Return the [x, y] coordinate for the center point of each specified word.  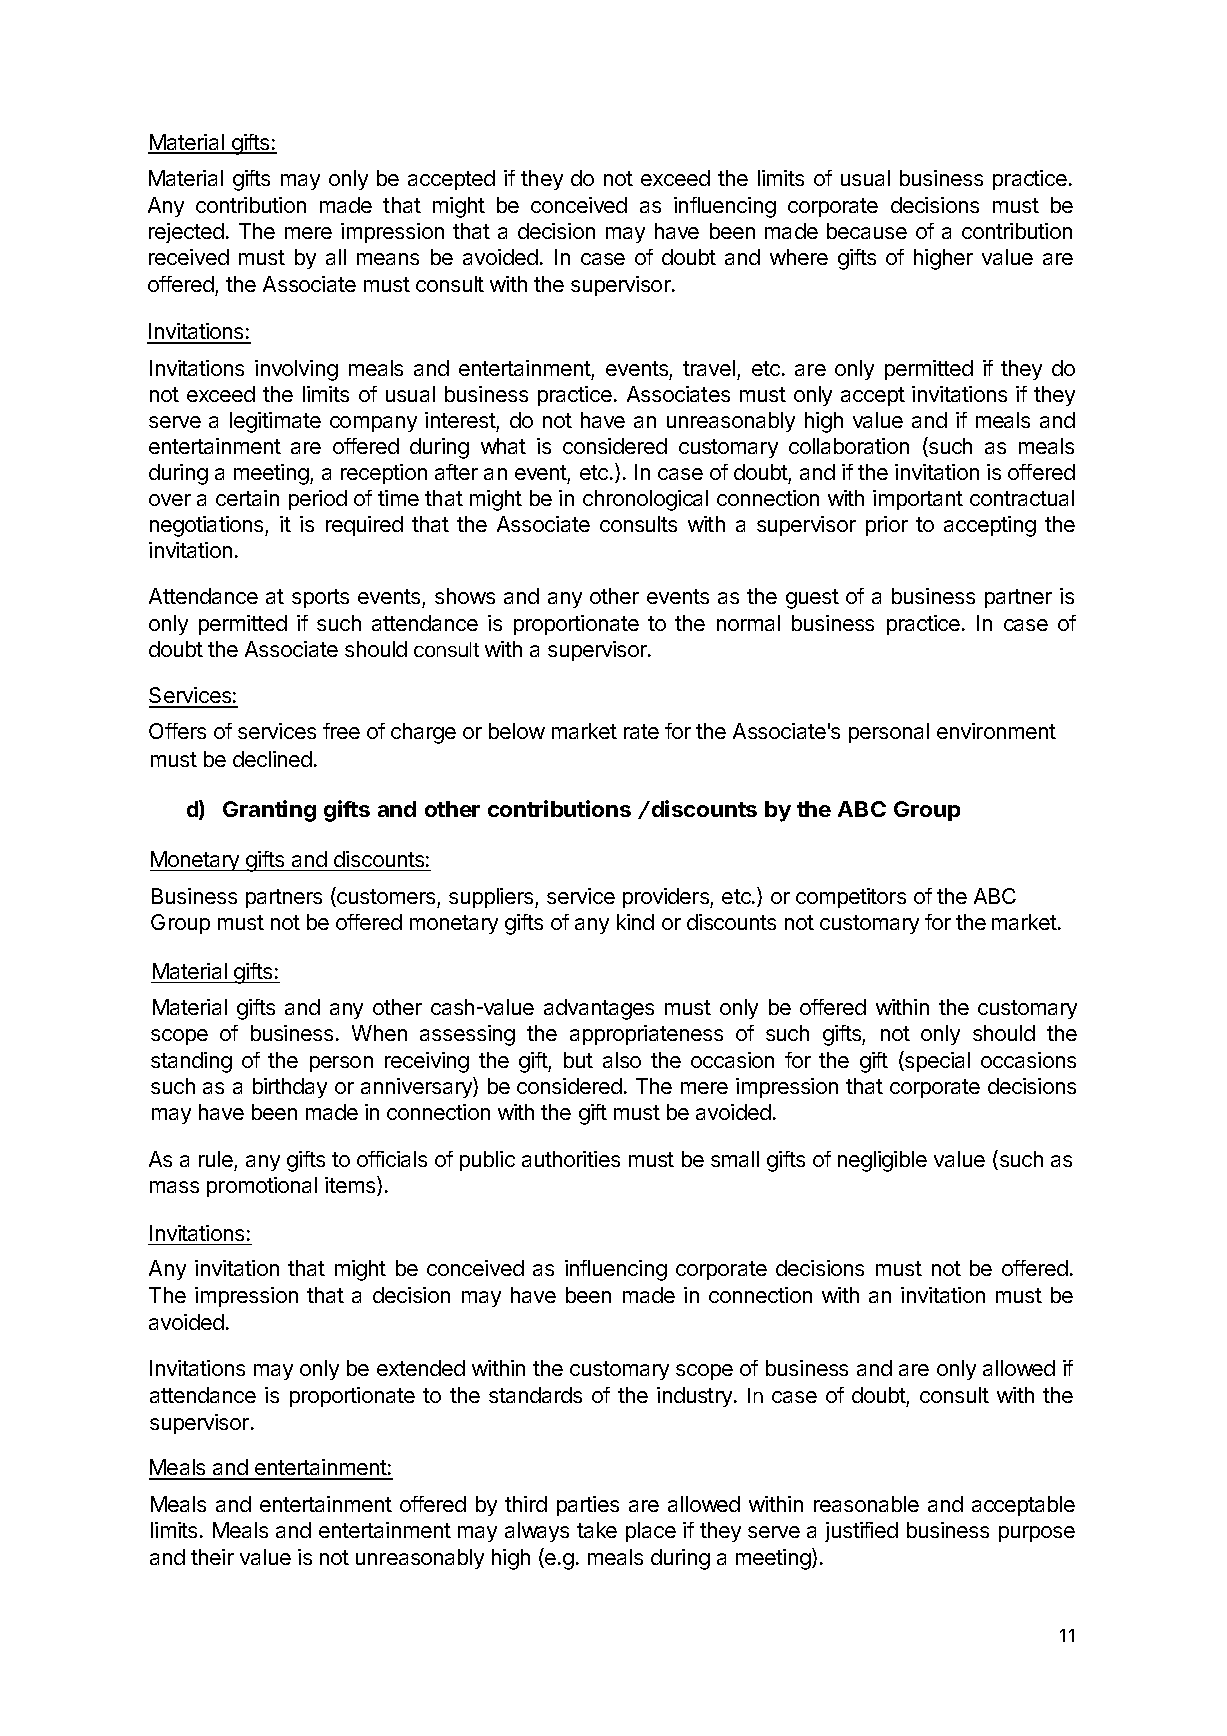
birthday [290, 1088]
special [936, 1061]
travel [709, 368]
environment [996, 731]
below [517, 731]
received [189, 257]
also [622, 1060]
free [341, 731]
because [867, 231]
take [597, 1530]
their [212, 1557]
